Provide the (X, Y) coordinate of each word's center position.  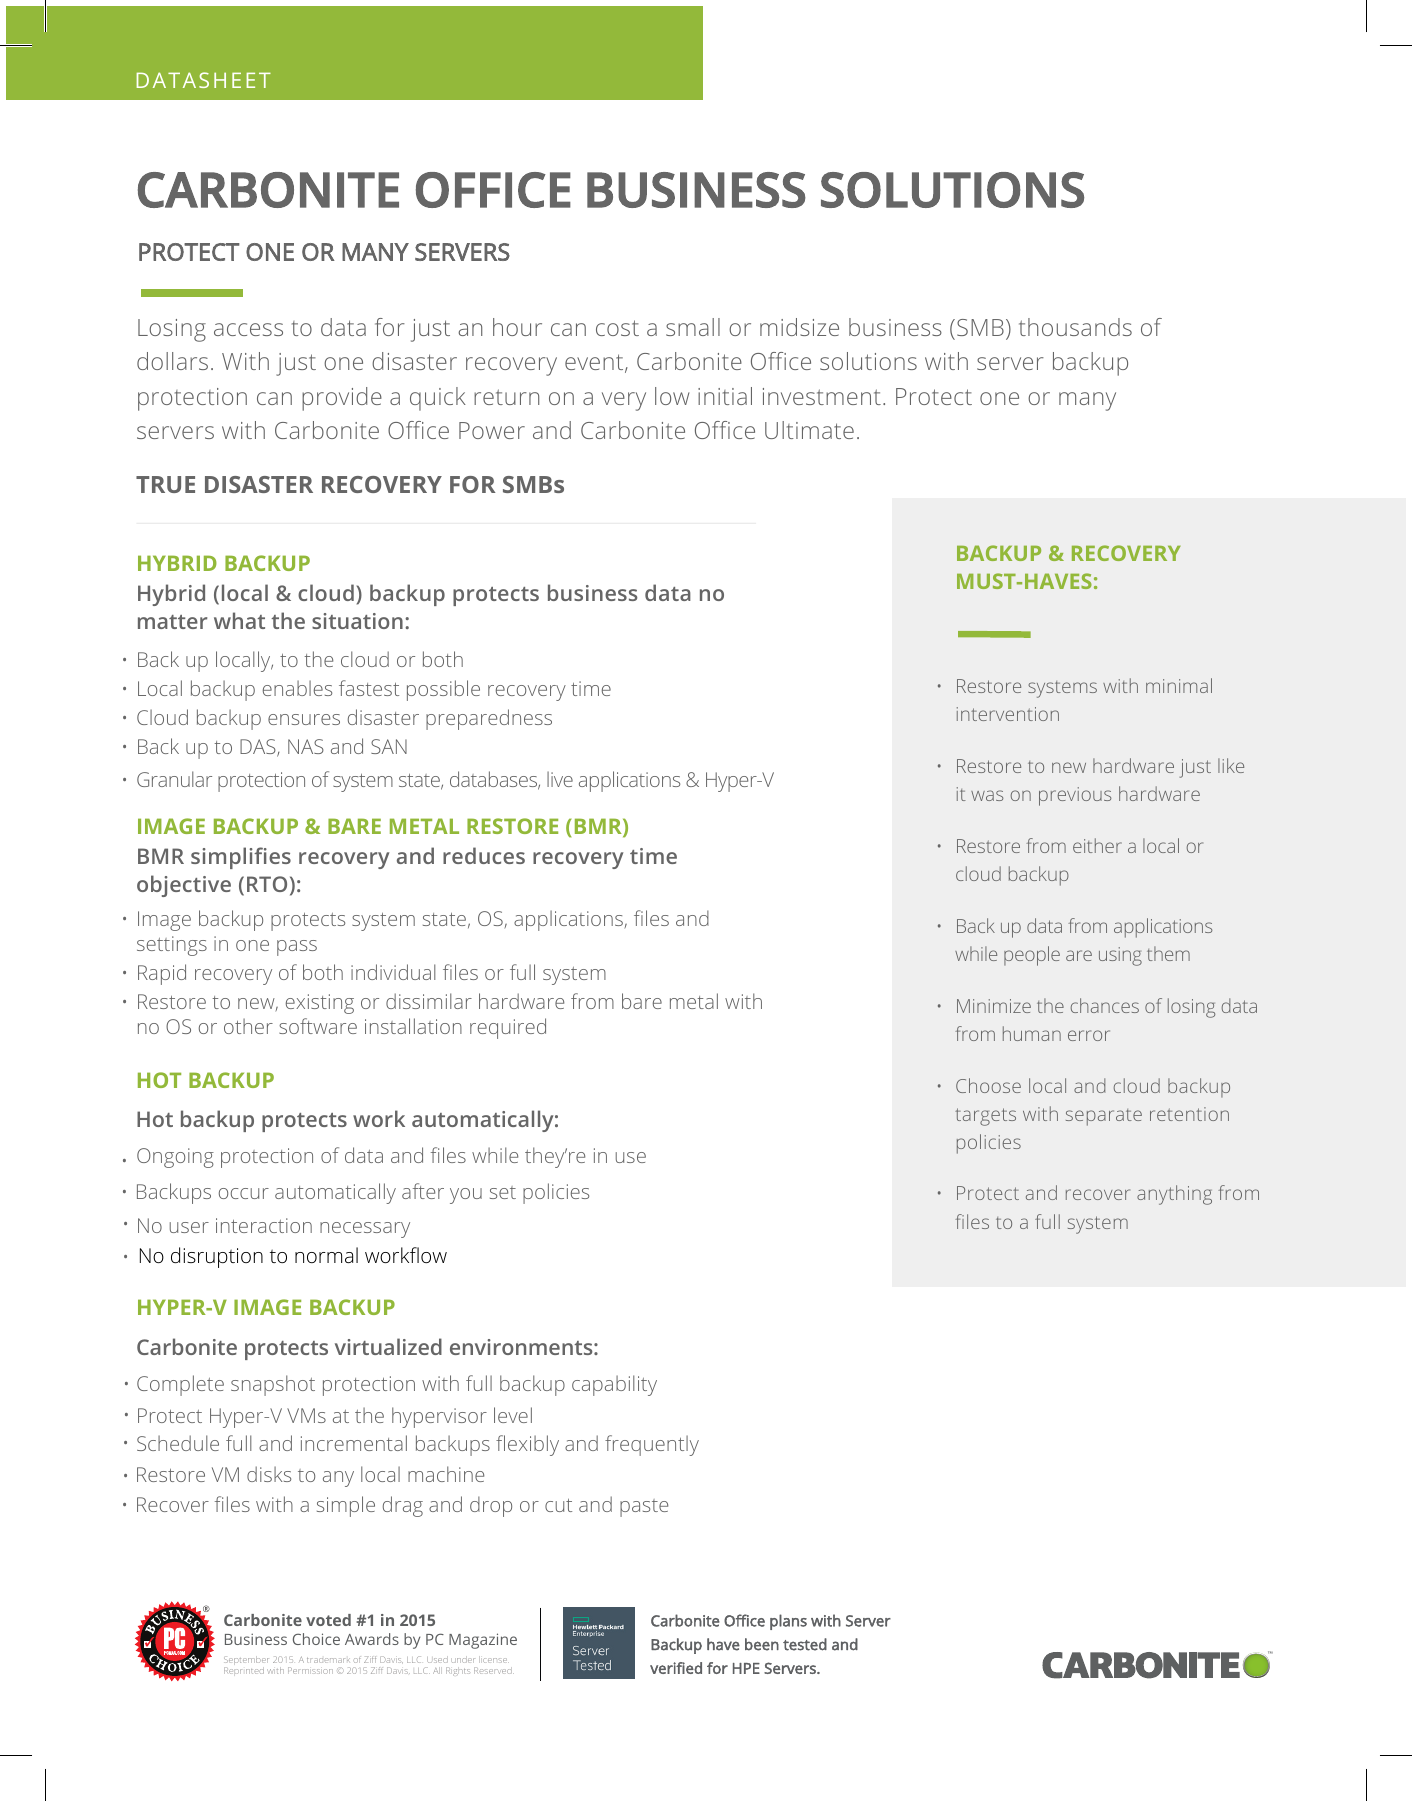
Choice (316, 1639)
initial (725, 396)
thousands (1075, 327)
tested (805, 1644)
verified (676, 1668)
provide (342, 399)
